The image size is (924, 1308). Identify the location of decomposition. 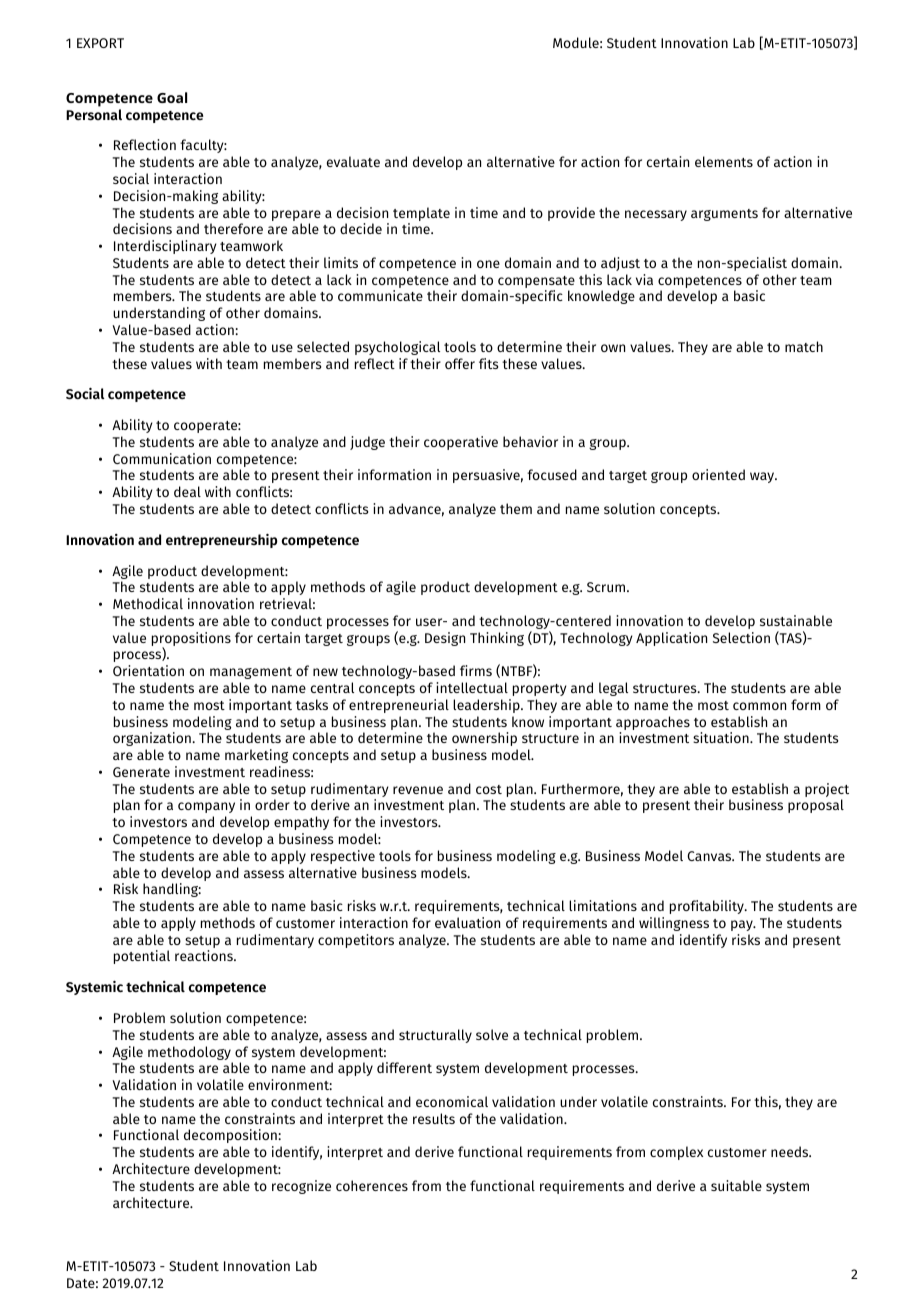
(230, 1136).
